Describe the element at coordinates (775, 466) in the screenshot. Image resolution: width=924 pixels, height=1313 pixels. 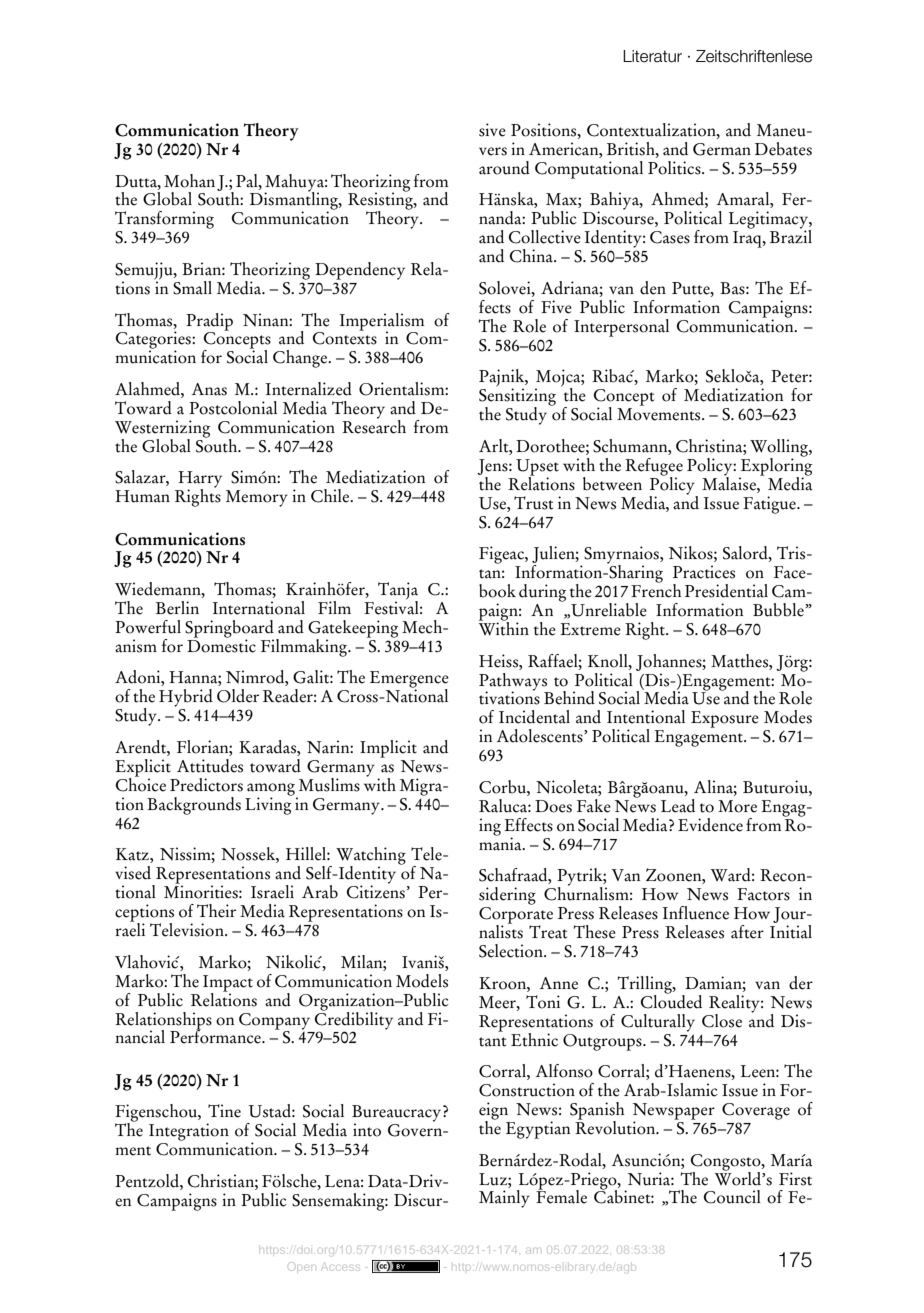
I see `Exploring` at that location.
